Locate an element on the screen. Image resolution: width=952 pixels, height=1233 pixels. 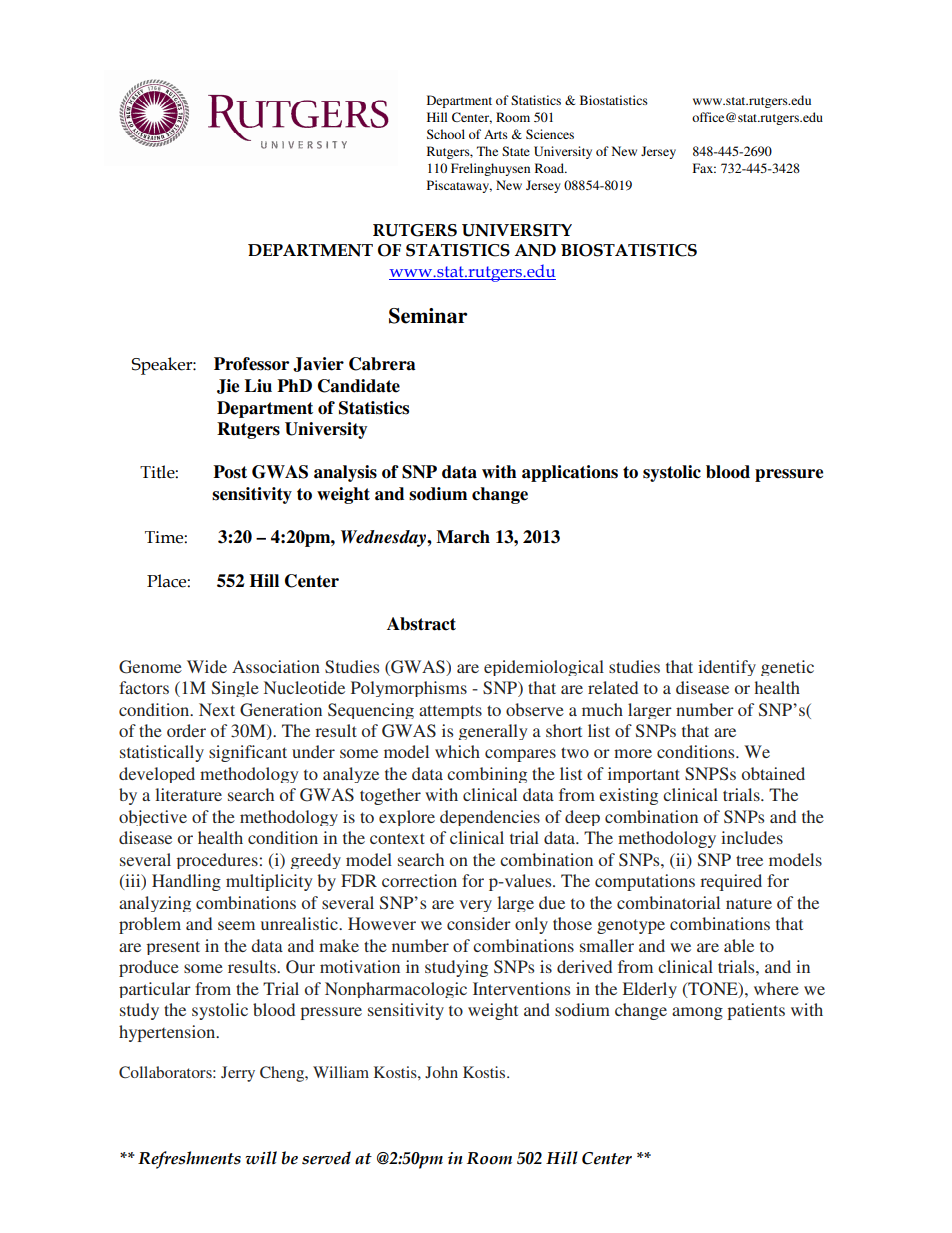
Wide is located at coordinates (207, 666).
